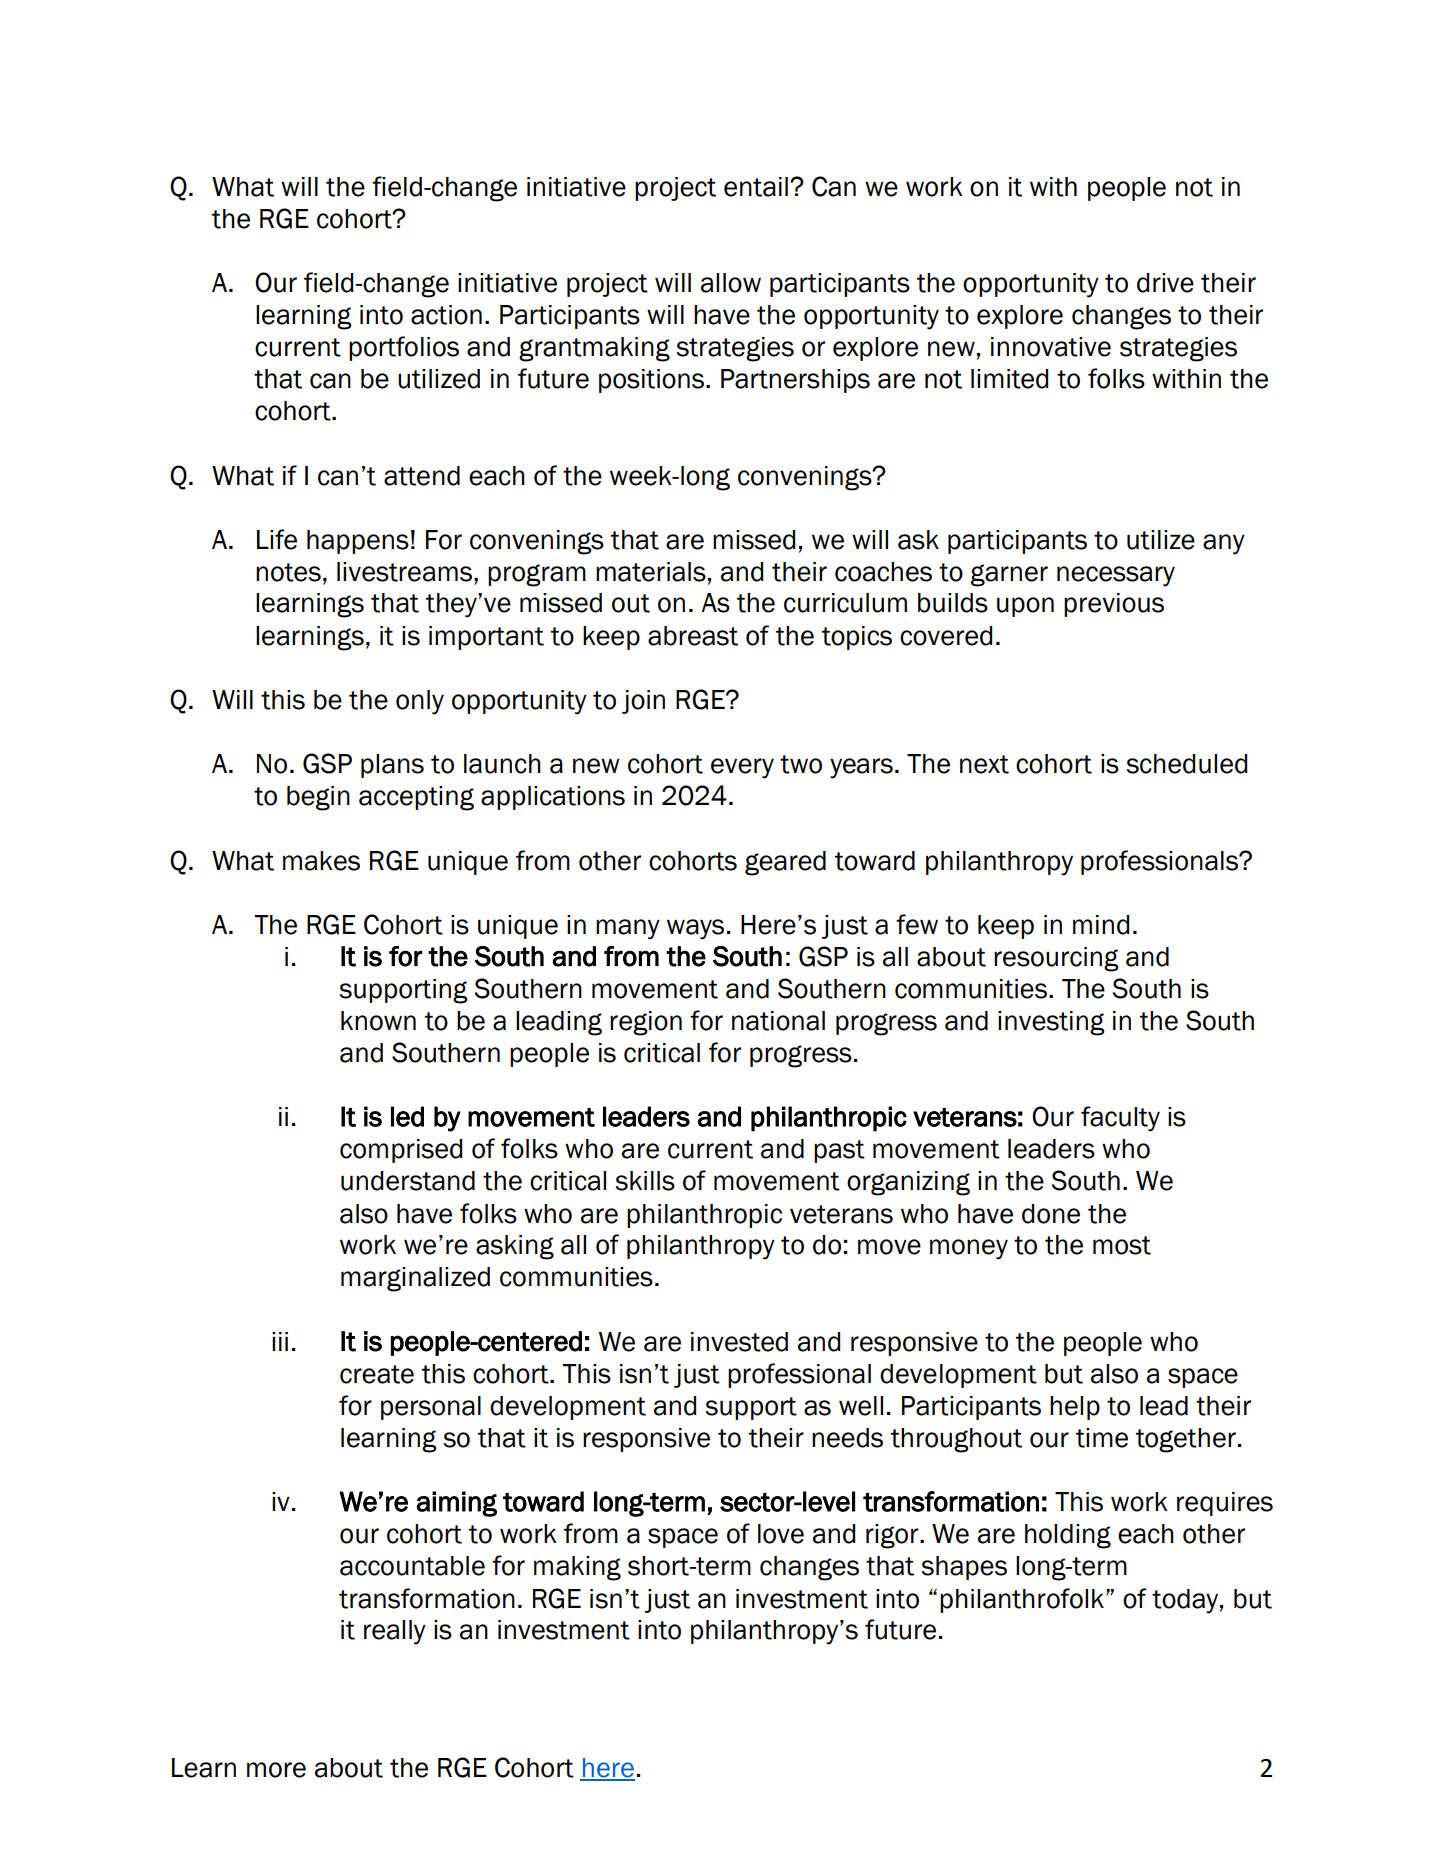 This screenshot has height=1867, width=1443. What do you see at coordinates (742, 768) in the screenshot?
I see `every` at bounding box center [742, 768].
